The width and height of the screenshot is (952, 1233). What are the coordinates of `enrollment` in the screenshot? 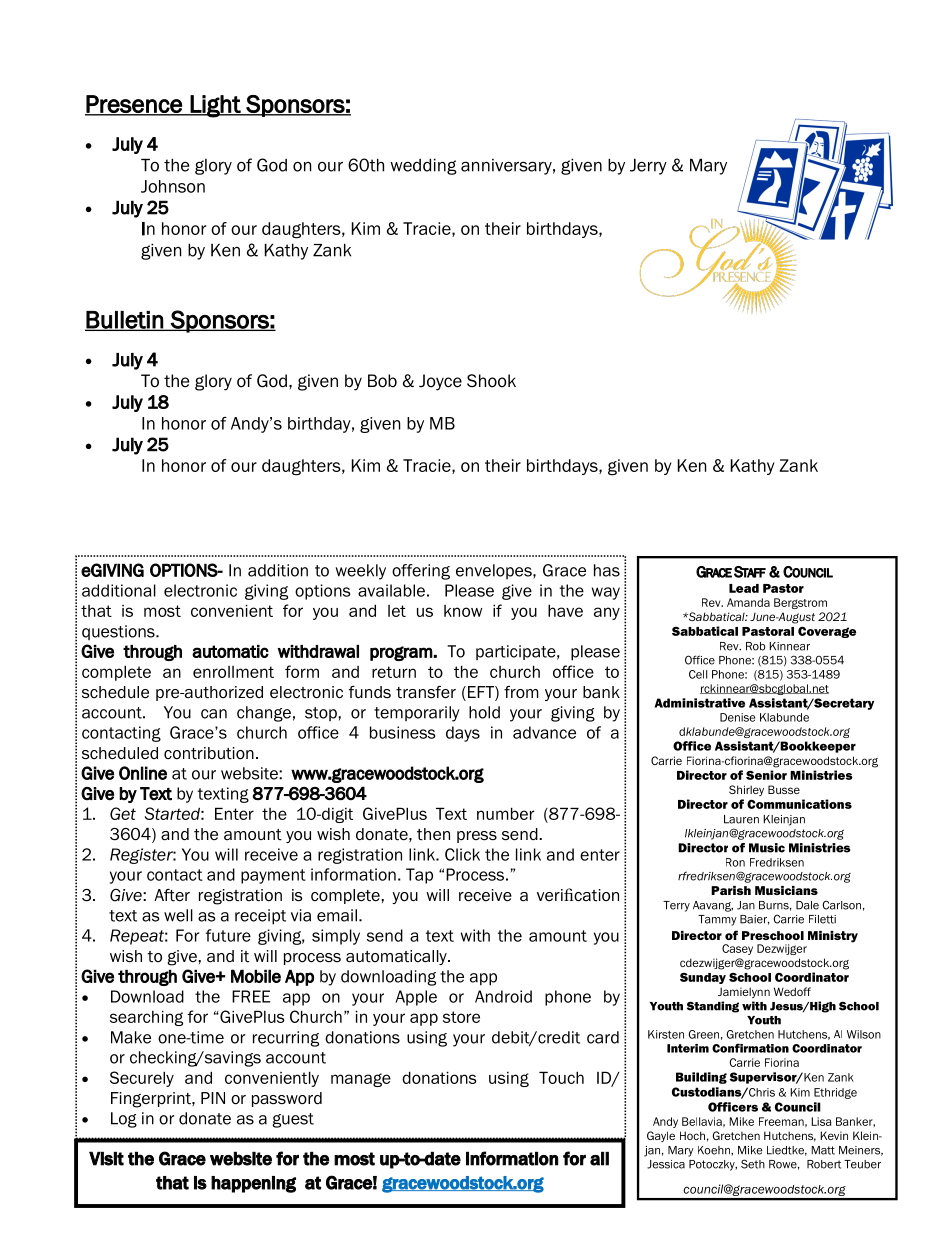 It's located at (233, 672).
